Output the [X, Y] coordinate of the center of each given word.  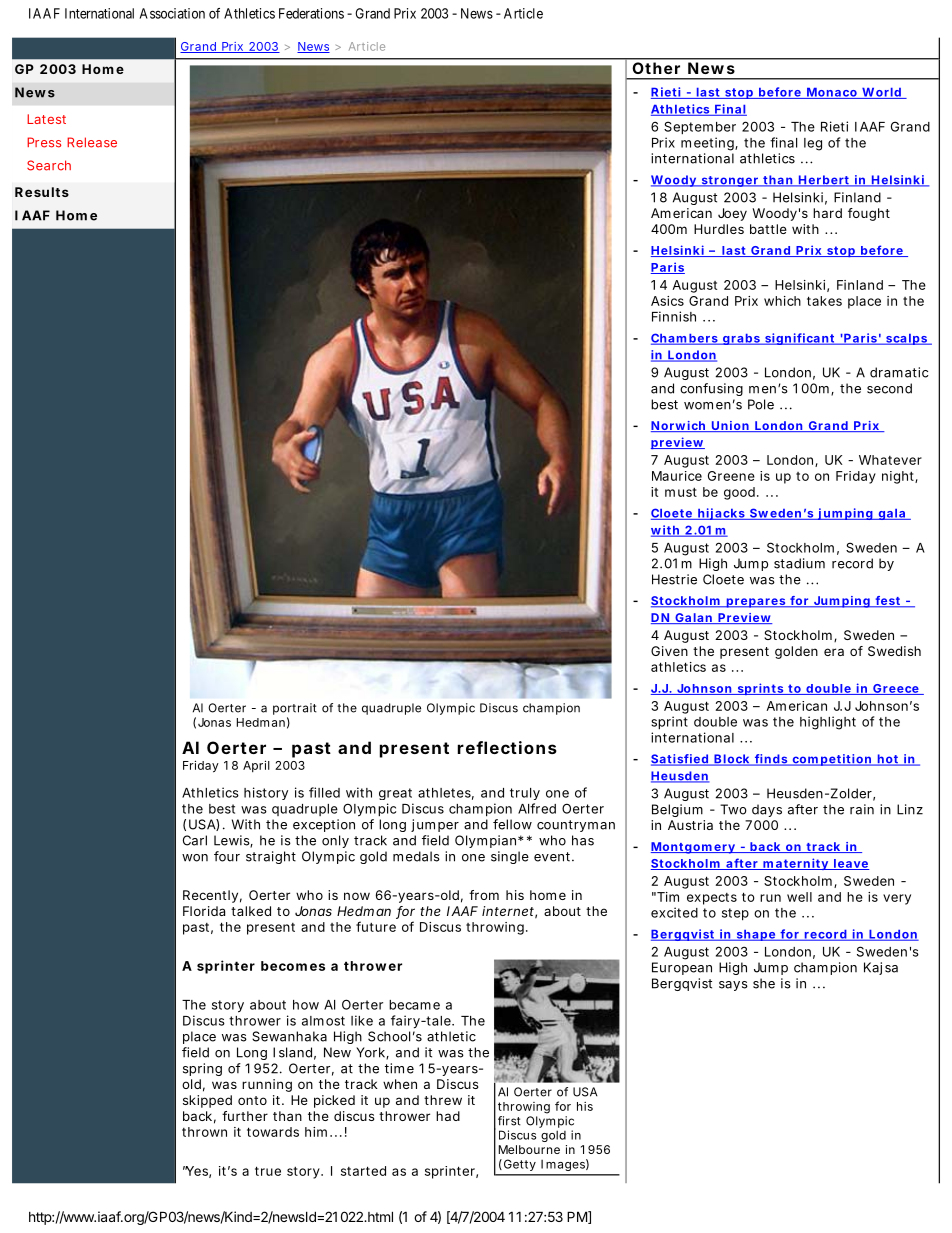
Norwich [679, 426]
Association [172, 13]
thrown [204, 1132]
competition [832, 760]
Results [42, 192]
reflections [507, 747]
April [256, 766]
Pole [761, 404]
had [448, 1116]
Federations [311, 13]
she [764, 983]
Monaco [831, 93]
